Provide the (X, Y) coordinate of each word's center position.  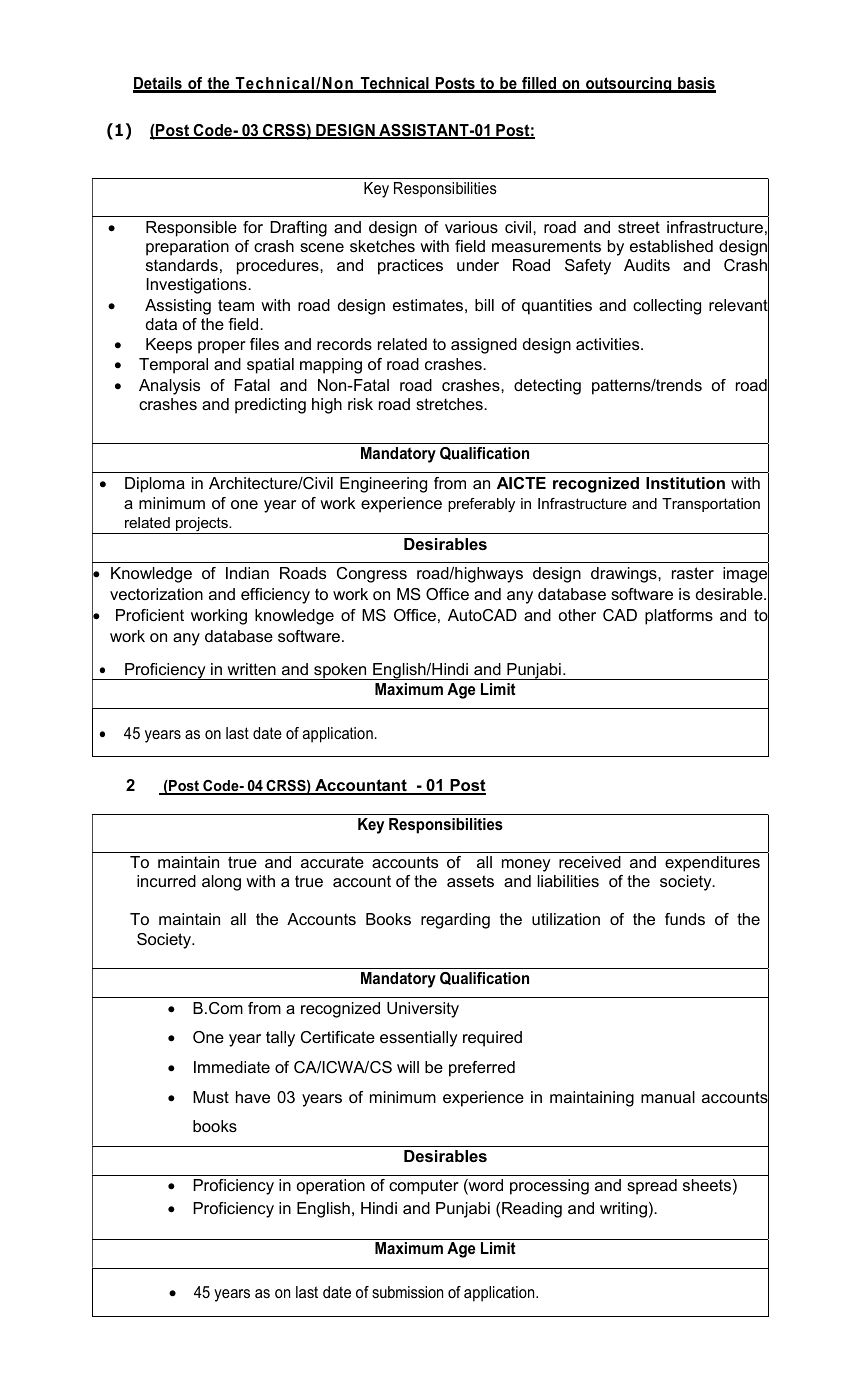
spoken (340, 671)
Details (158, 84)
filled (539, 84)
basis (696, 84)
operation (331, 1187)
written (251, 669)
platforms (679, 617)
